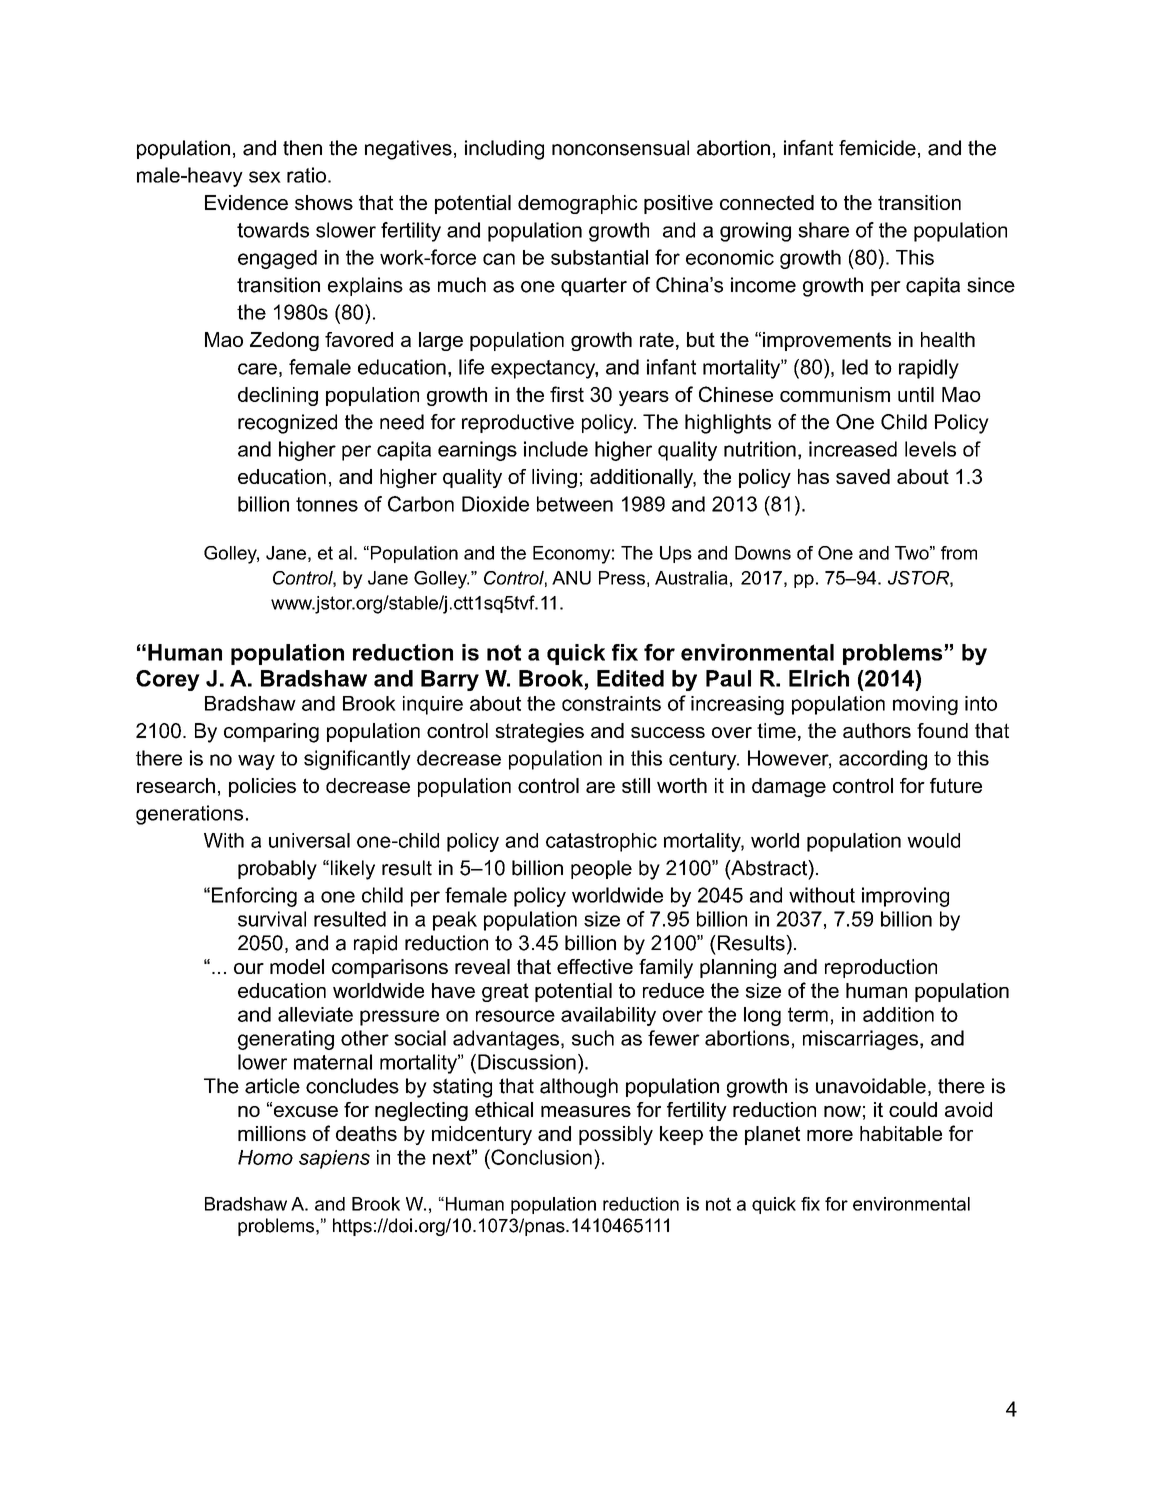 The width and height of the screenshot is (1153, 1492). I want to click on demographic, so click(578, 204).
